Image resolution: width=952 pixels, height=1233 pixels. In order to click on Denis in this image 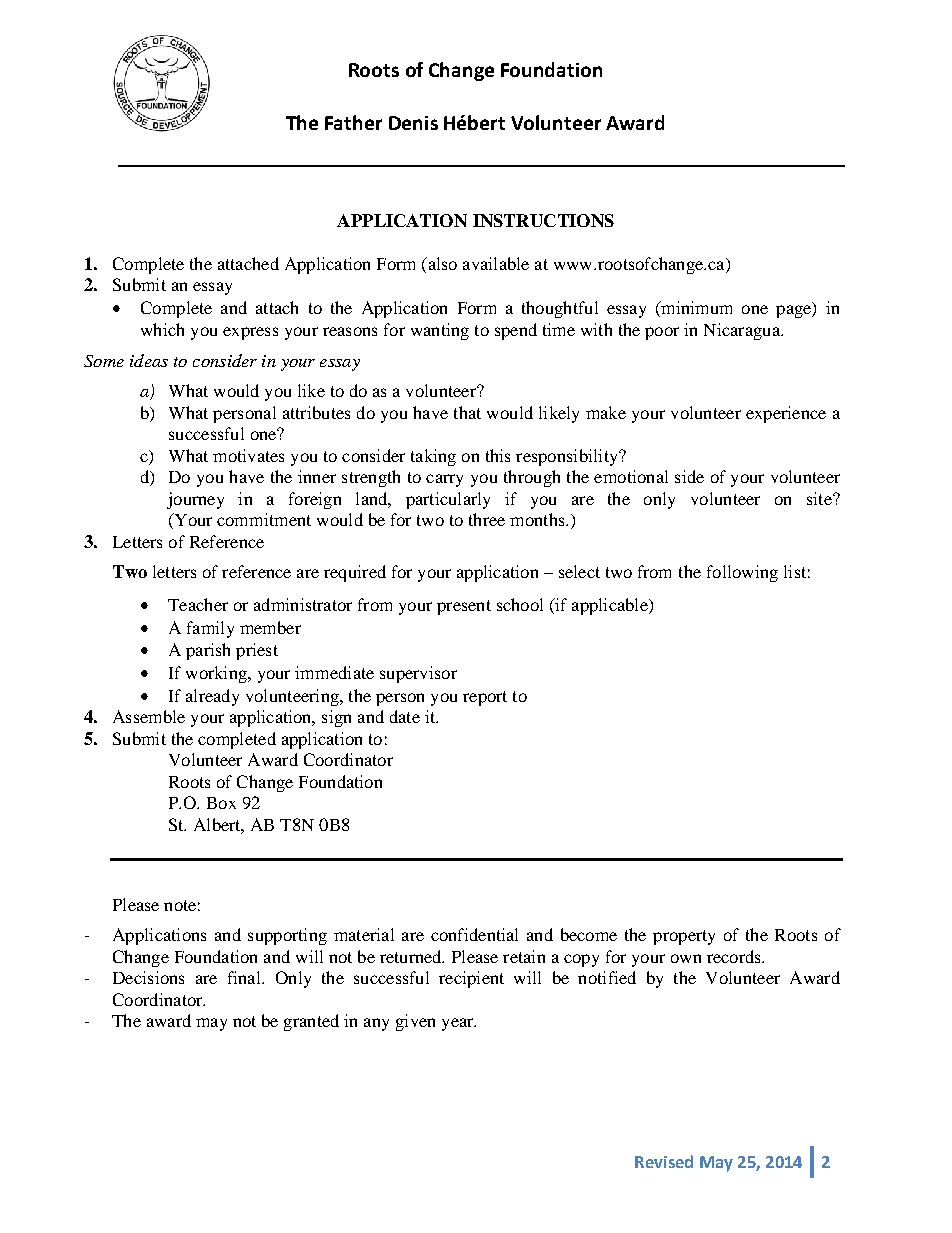, I will do `click(413, 123)`.
